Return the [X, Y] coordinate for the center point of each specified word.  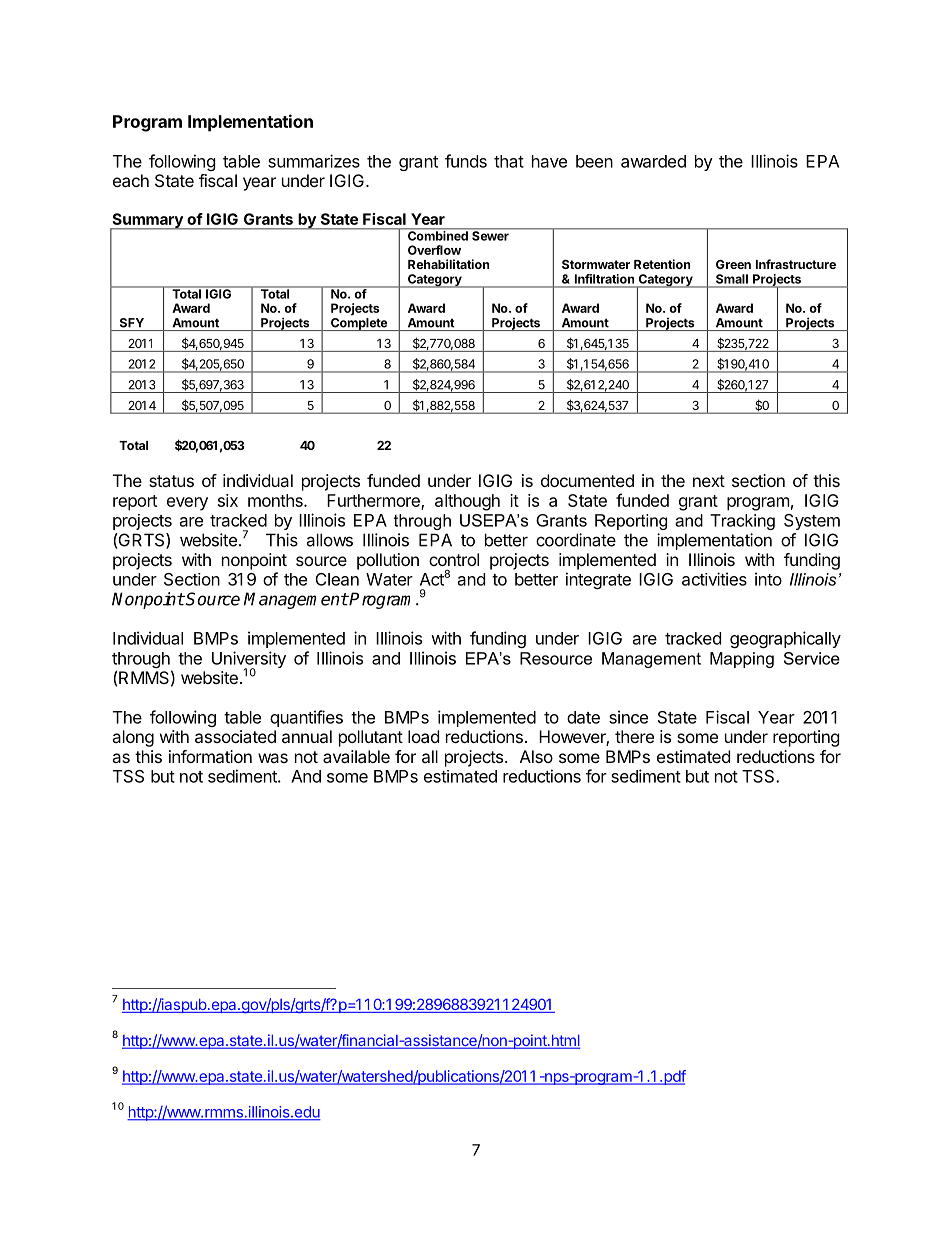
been [594, 161]
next [709, 481]
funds [466, 161]
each [131, 180]
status [171, 481]
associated [235, 736]
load [423, 736]
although [467, 502]
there [634, 736]
